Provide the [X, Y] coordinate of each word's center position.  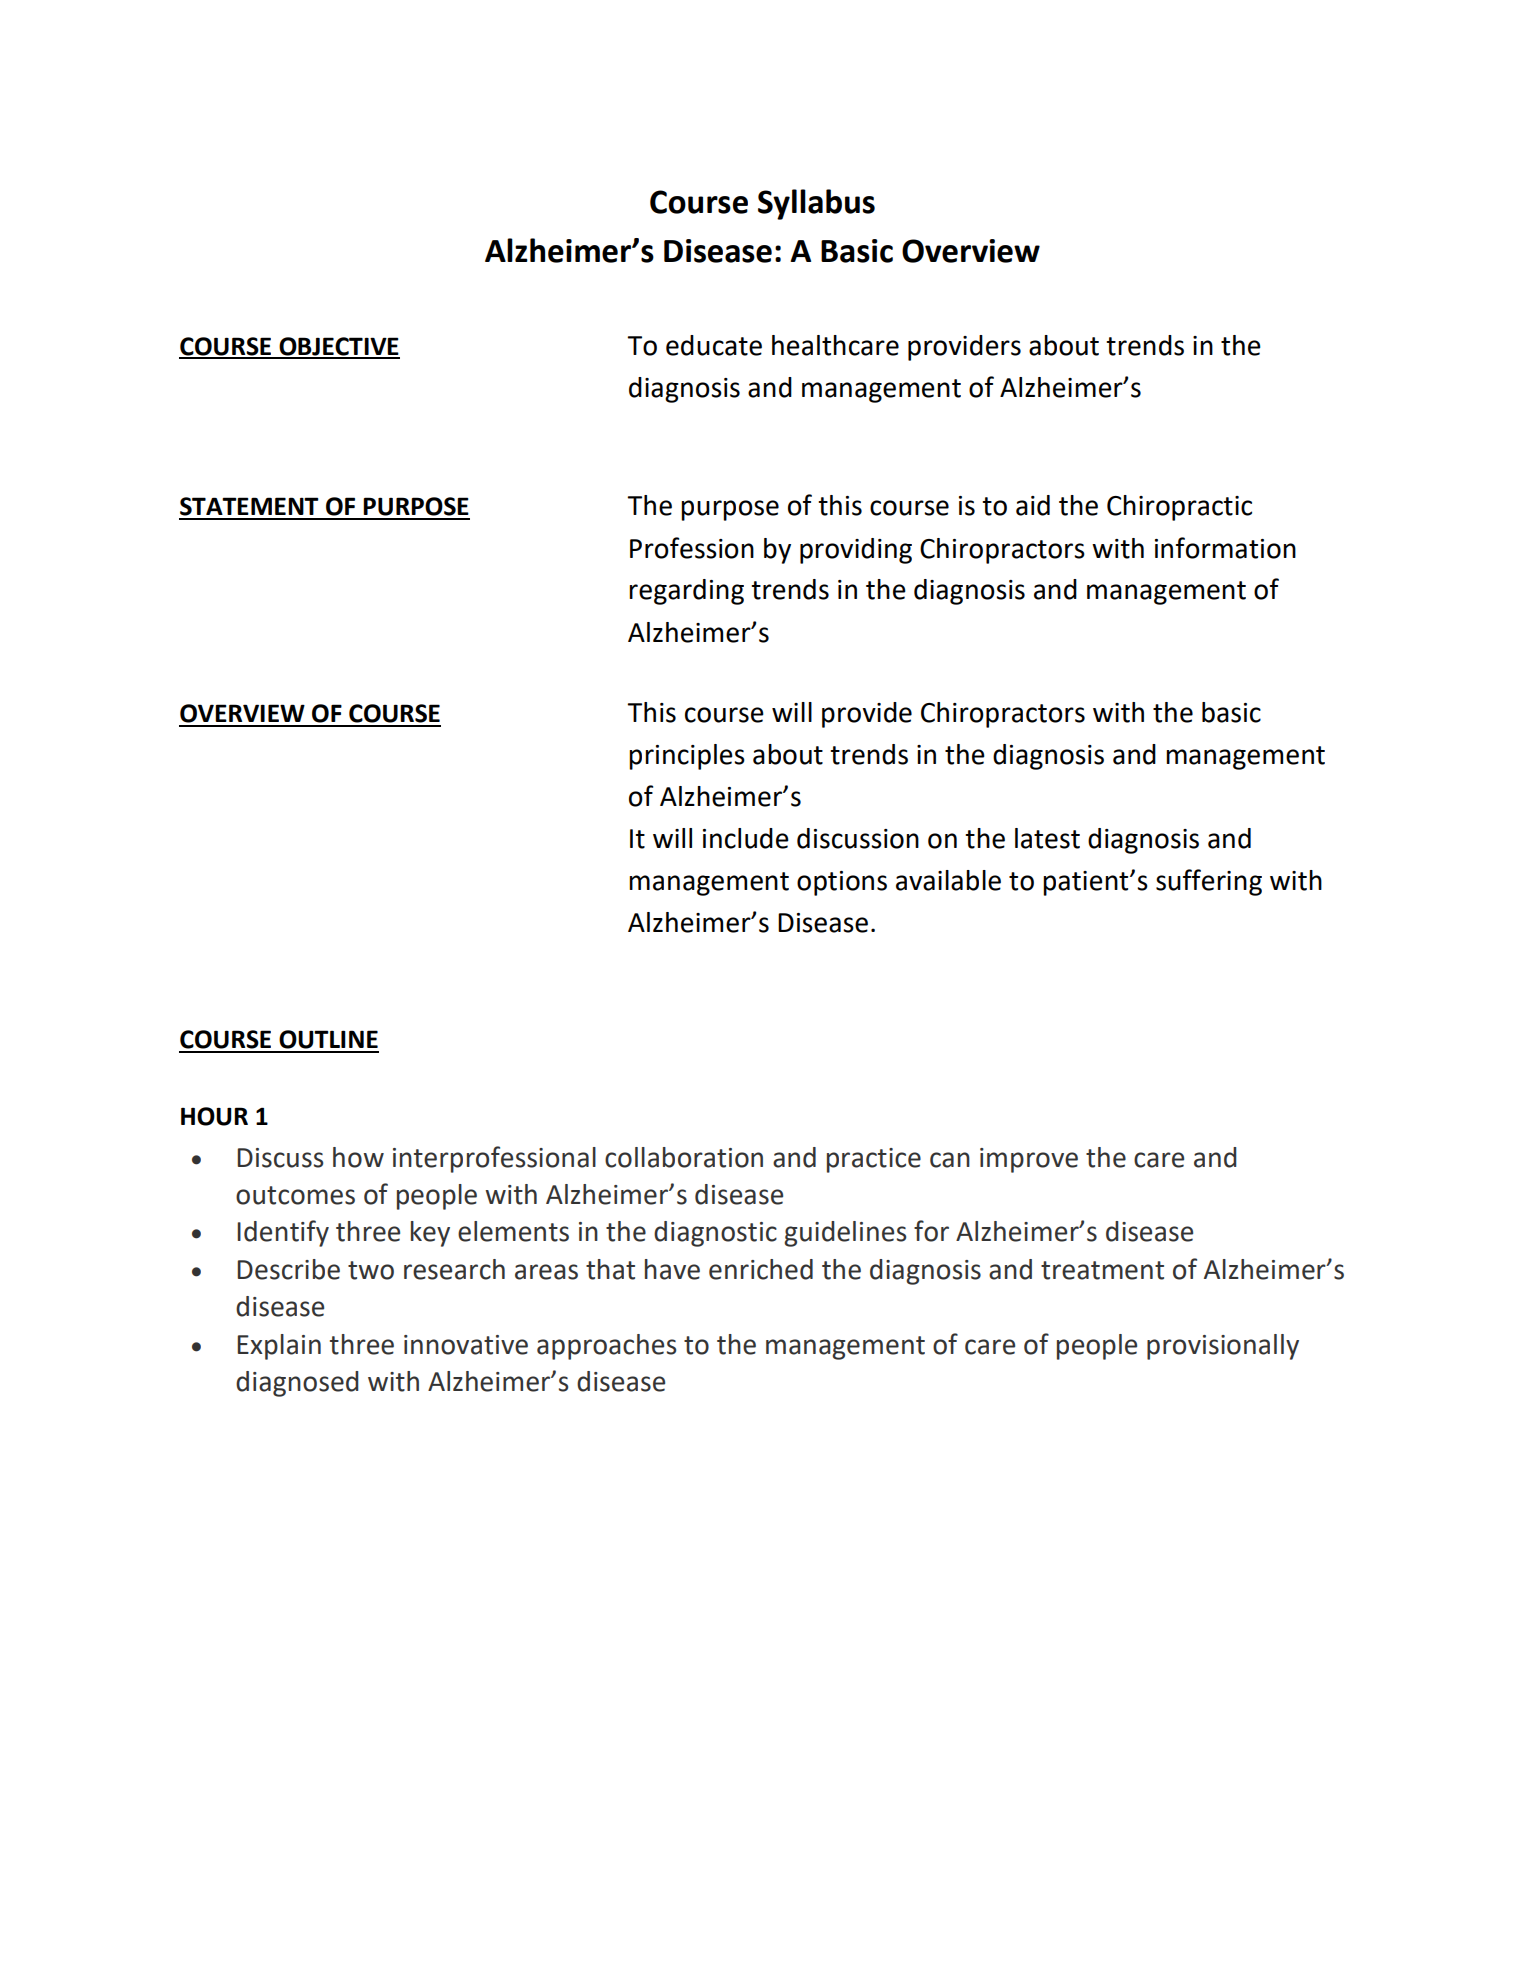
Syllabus [816, 204]
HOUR [214, 1116]
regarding [686, 592]
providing [856, 551]
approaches [606, 1347]
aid [1033, 505]
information [1225, 548]
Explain [279, 1347]
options [842, 883]
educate [714, 345]
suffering [1209, 882]
